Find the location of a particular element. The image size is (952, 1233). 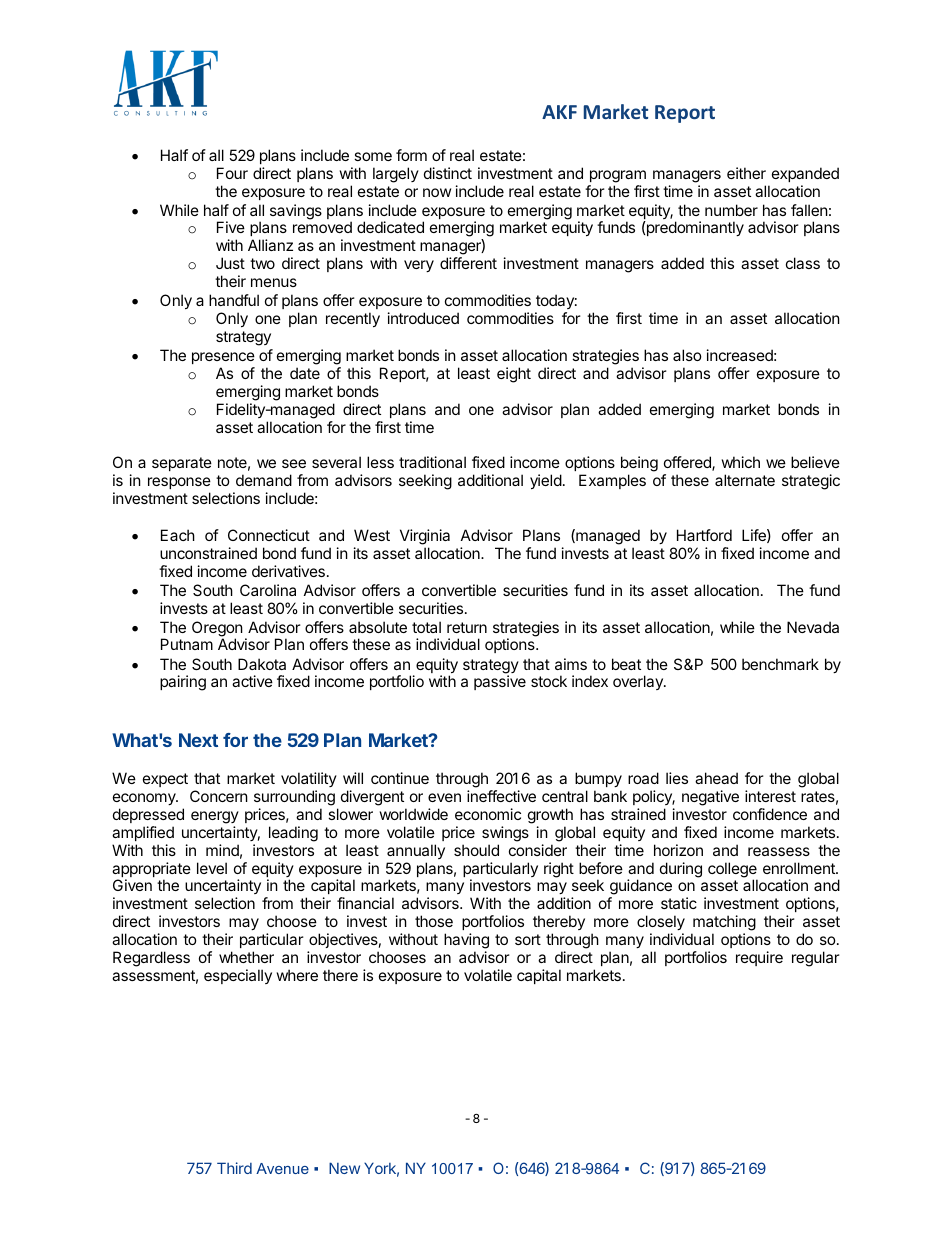

require is located at coordinates (759, 958).
